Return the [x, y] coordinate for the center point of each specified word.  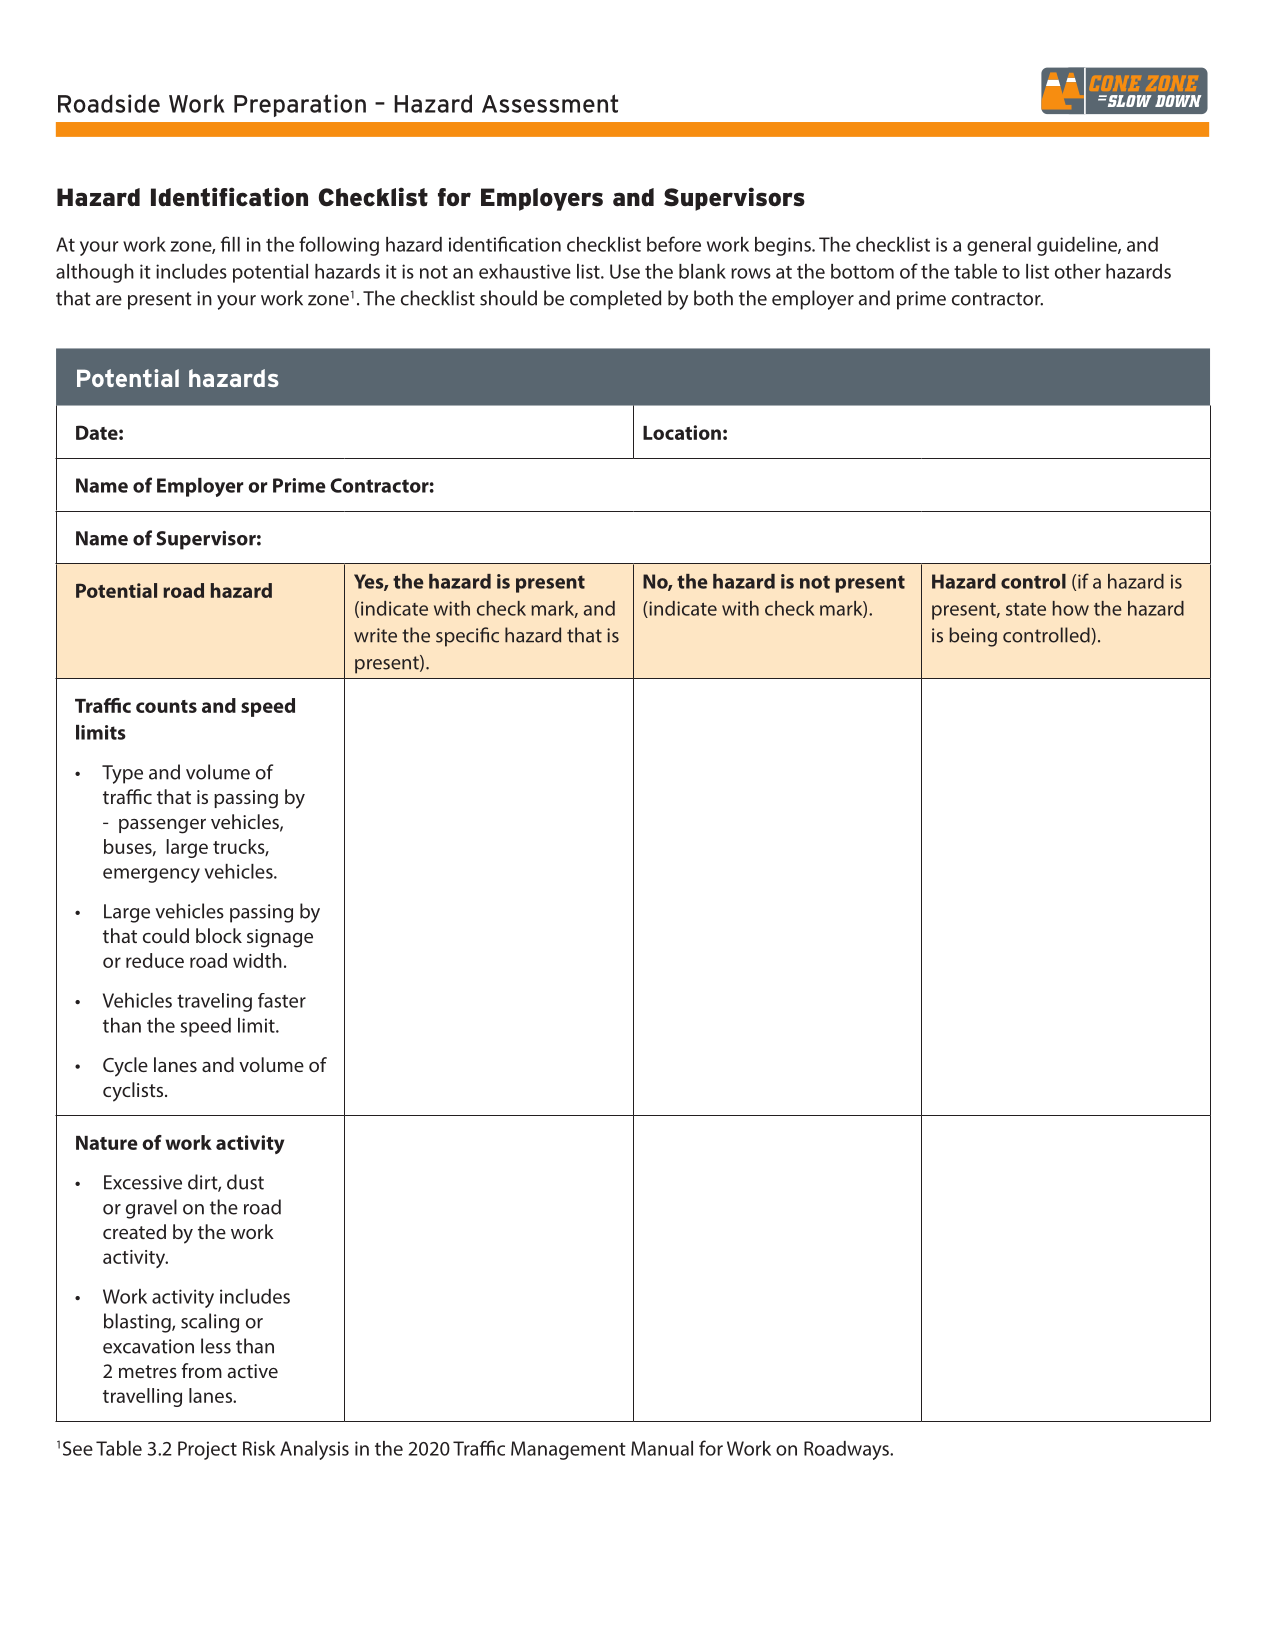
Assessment [550, 103]
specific [467, 637]
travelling [142, 1397]
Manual [662, 1448]
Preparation [300, 105]
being [973, 637]
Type [122, 774]
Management [568, 1450]
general [999, 246]
